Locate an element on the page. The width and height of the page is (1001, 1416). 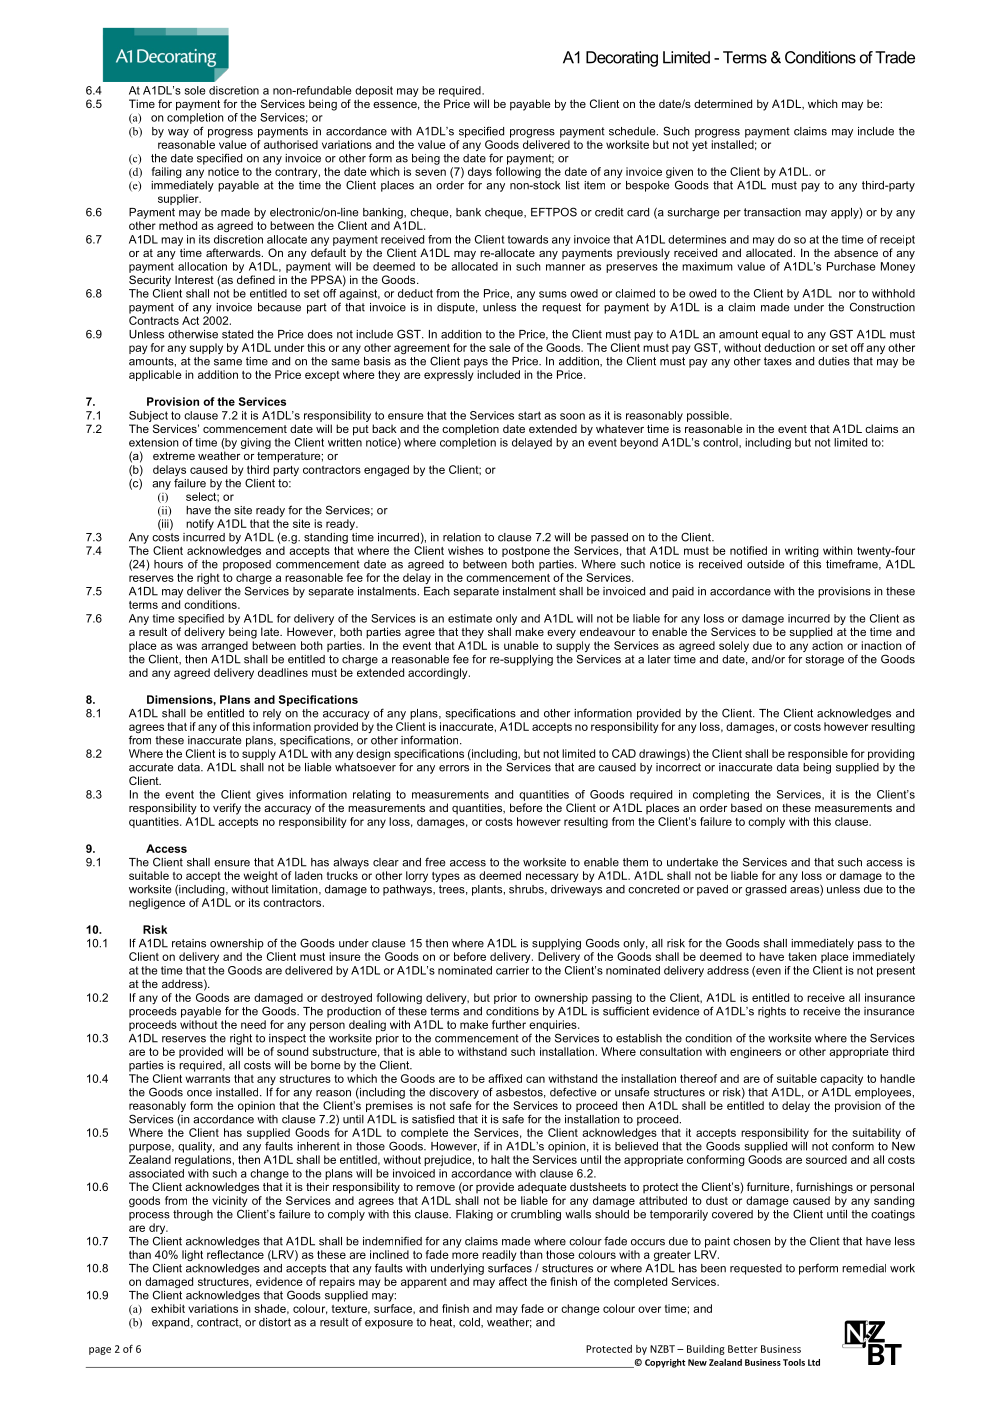
determined is located at coordinates (723, 103).
